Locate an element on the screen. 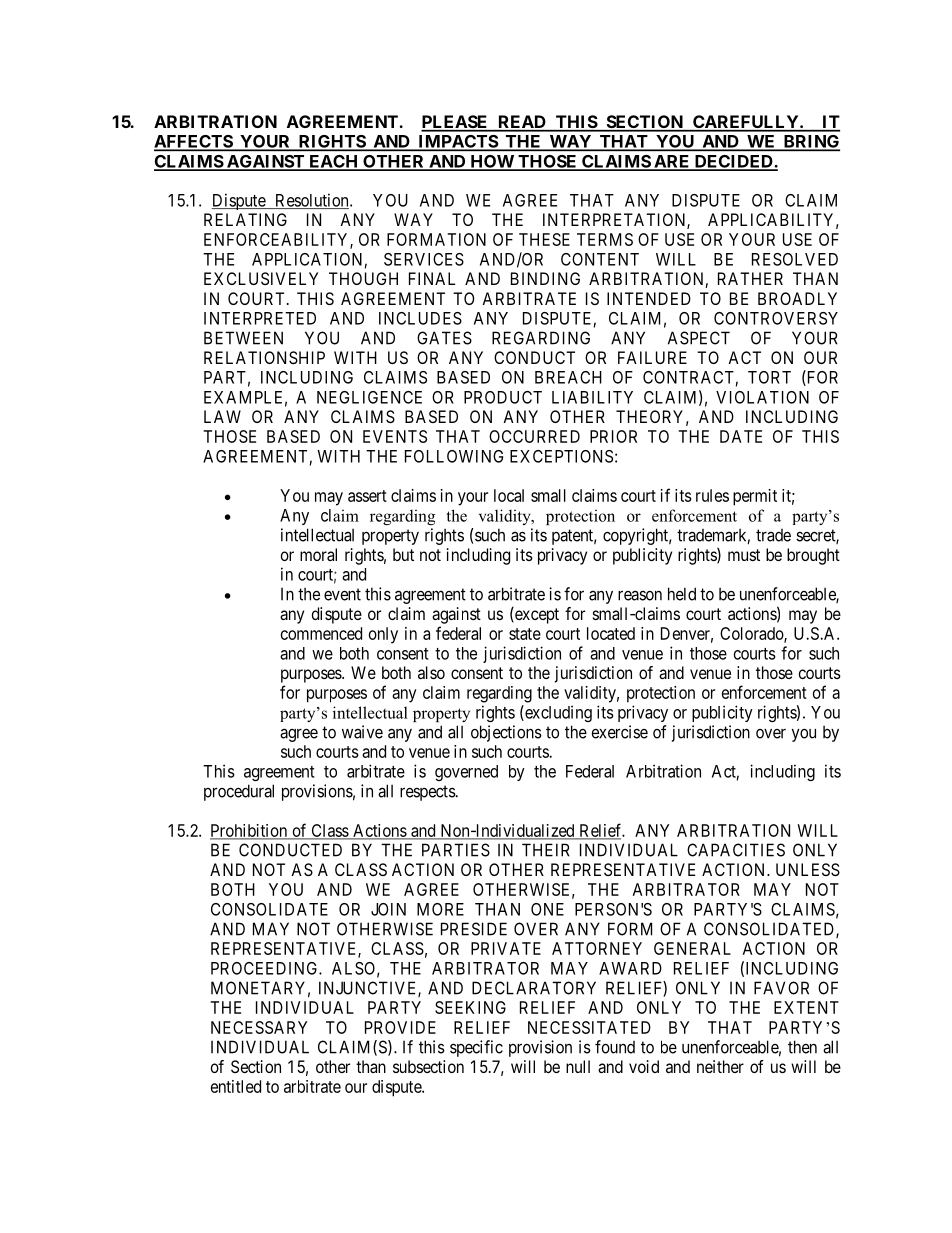 The image size is (952, 1233). specific is located at coordinates (476, 1048).
